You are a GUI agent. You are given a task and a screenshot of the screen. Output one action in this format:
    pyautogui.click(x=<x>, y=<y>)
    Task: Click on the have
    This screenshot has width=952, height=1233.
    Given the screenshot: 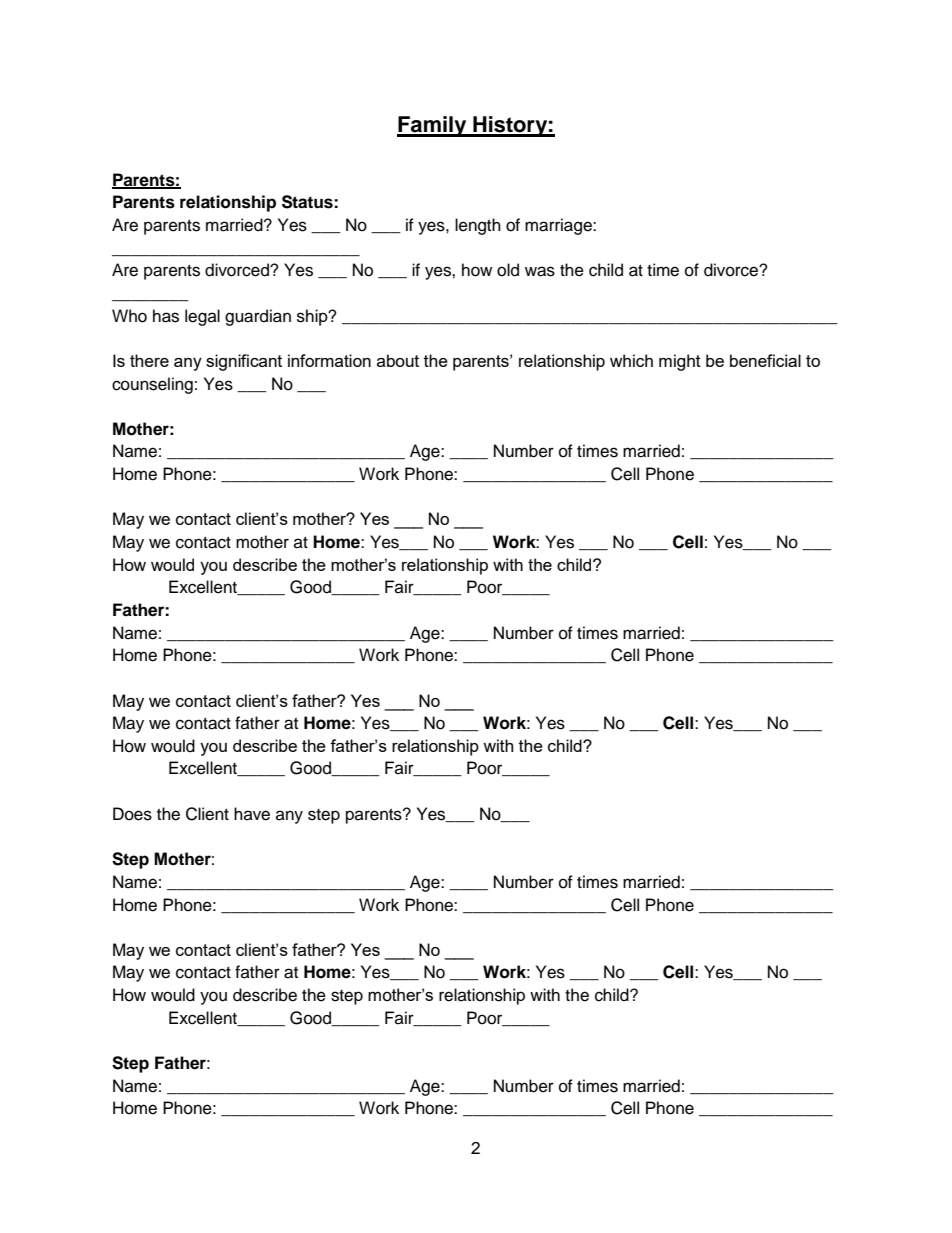 What is the action you would take?
    pyautogui.click(x=252, y=814)
